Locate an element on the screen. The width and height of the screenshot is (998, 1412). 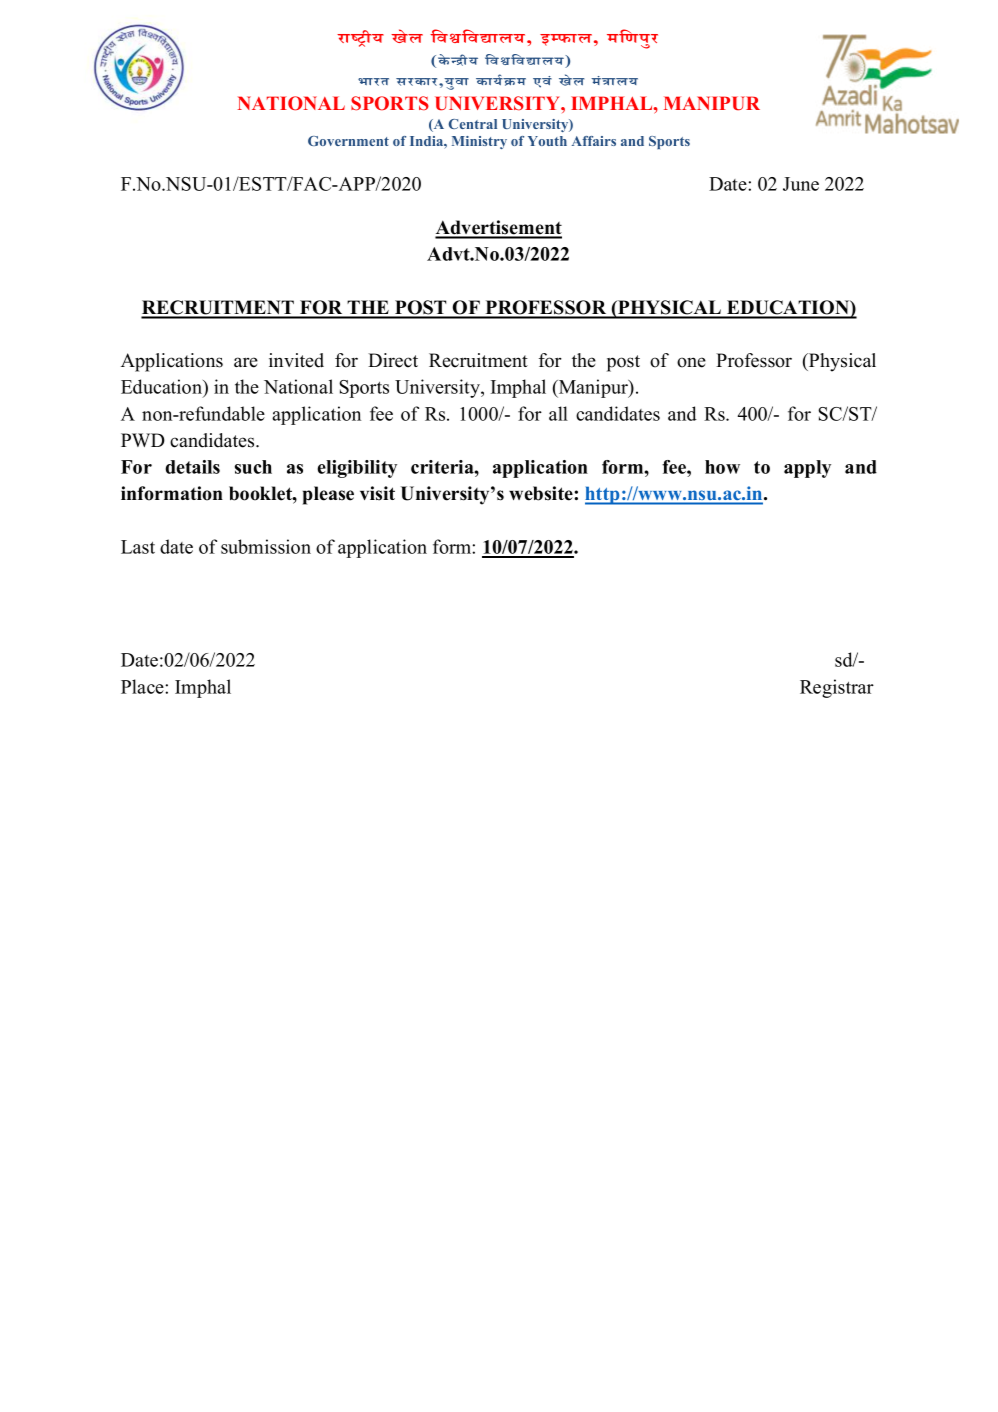
one is located at coordinates (691, 362).
